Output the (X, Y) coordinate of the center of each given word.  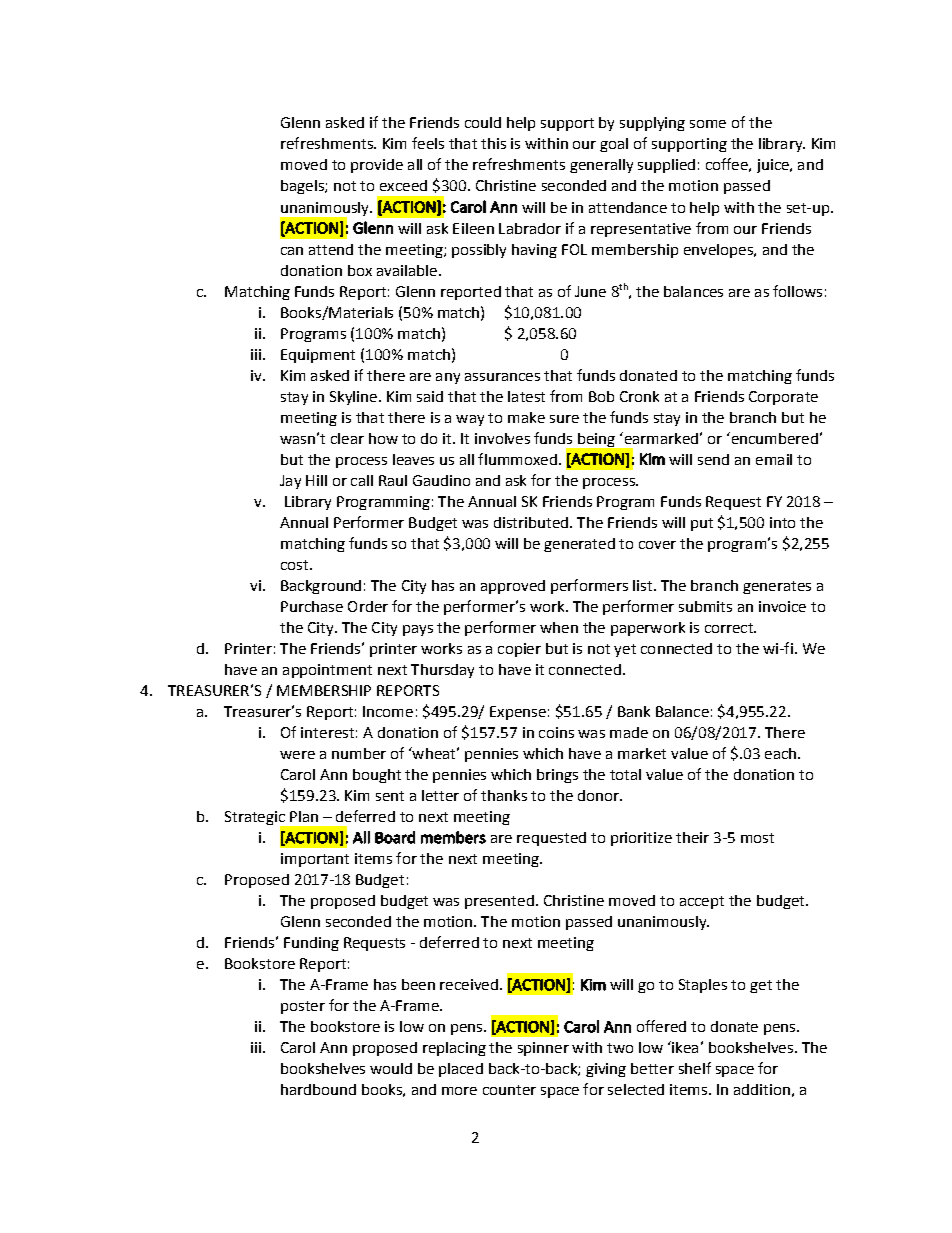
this (493, 143)
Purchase (312, 606)
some (708, 124)
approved (513, 587)
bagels (303, 187)
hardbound (318, 1089)
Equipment (318, 356)
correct (730, 628)
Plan (304, 816)
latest (526, 396)
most (757, 838)
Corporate (783, 398)
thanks (504, 795)
